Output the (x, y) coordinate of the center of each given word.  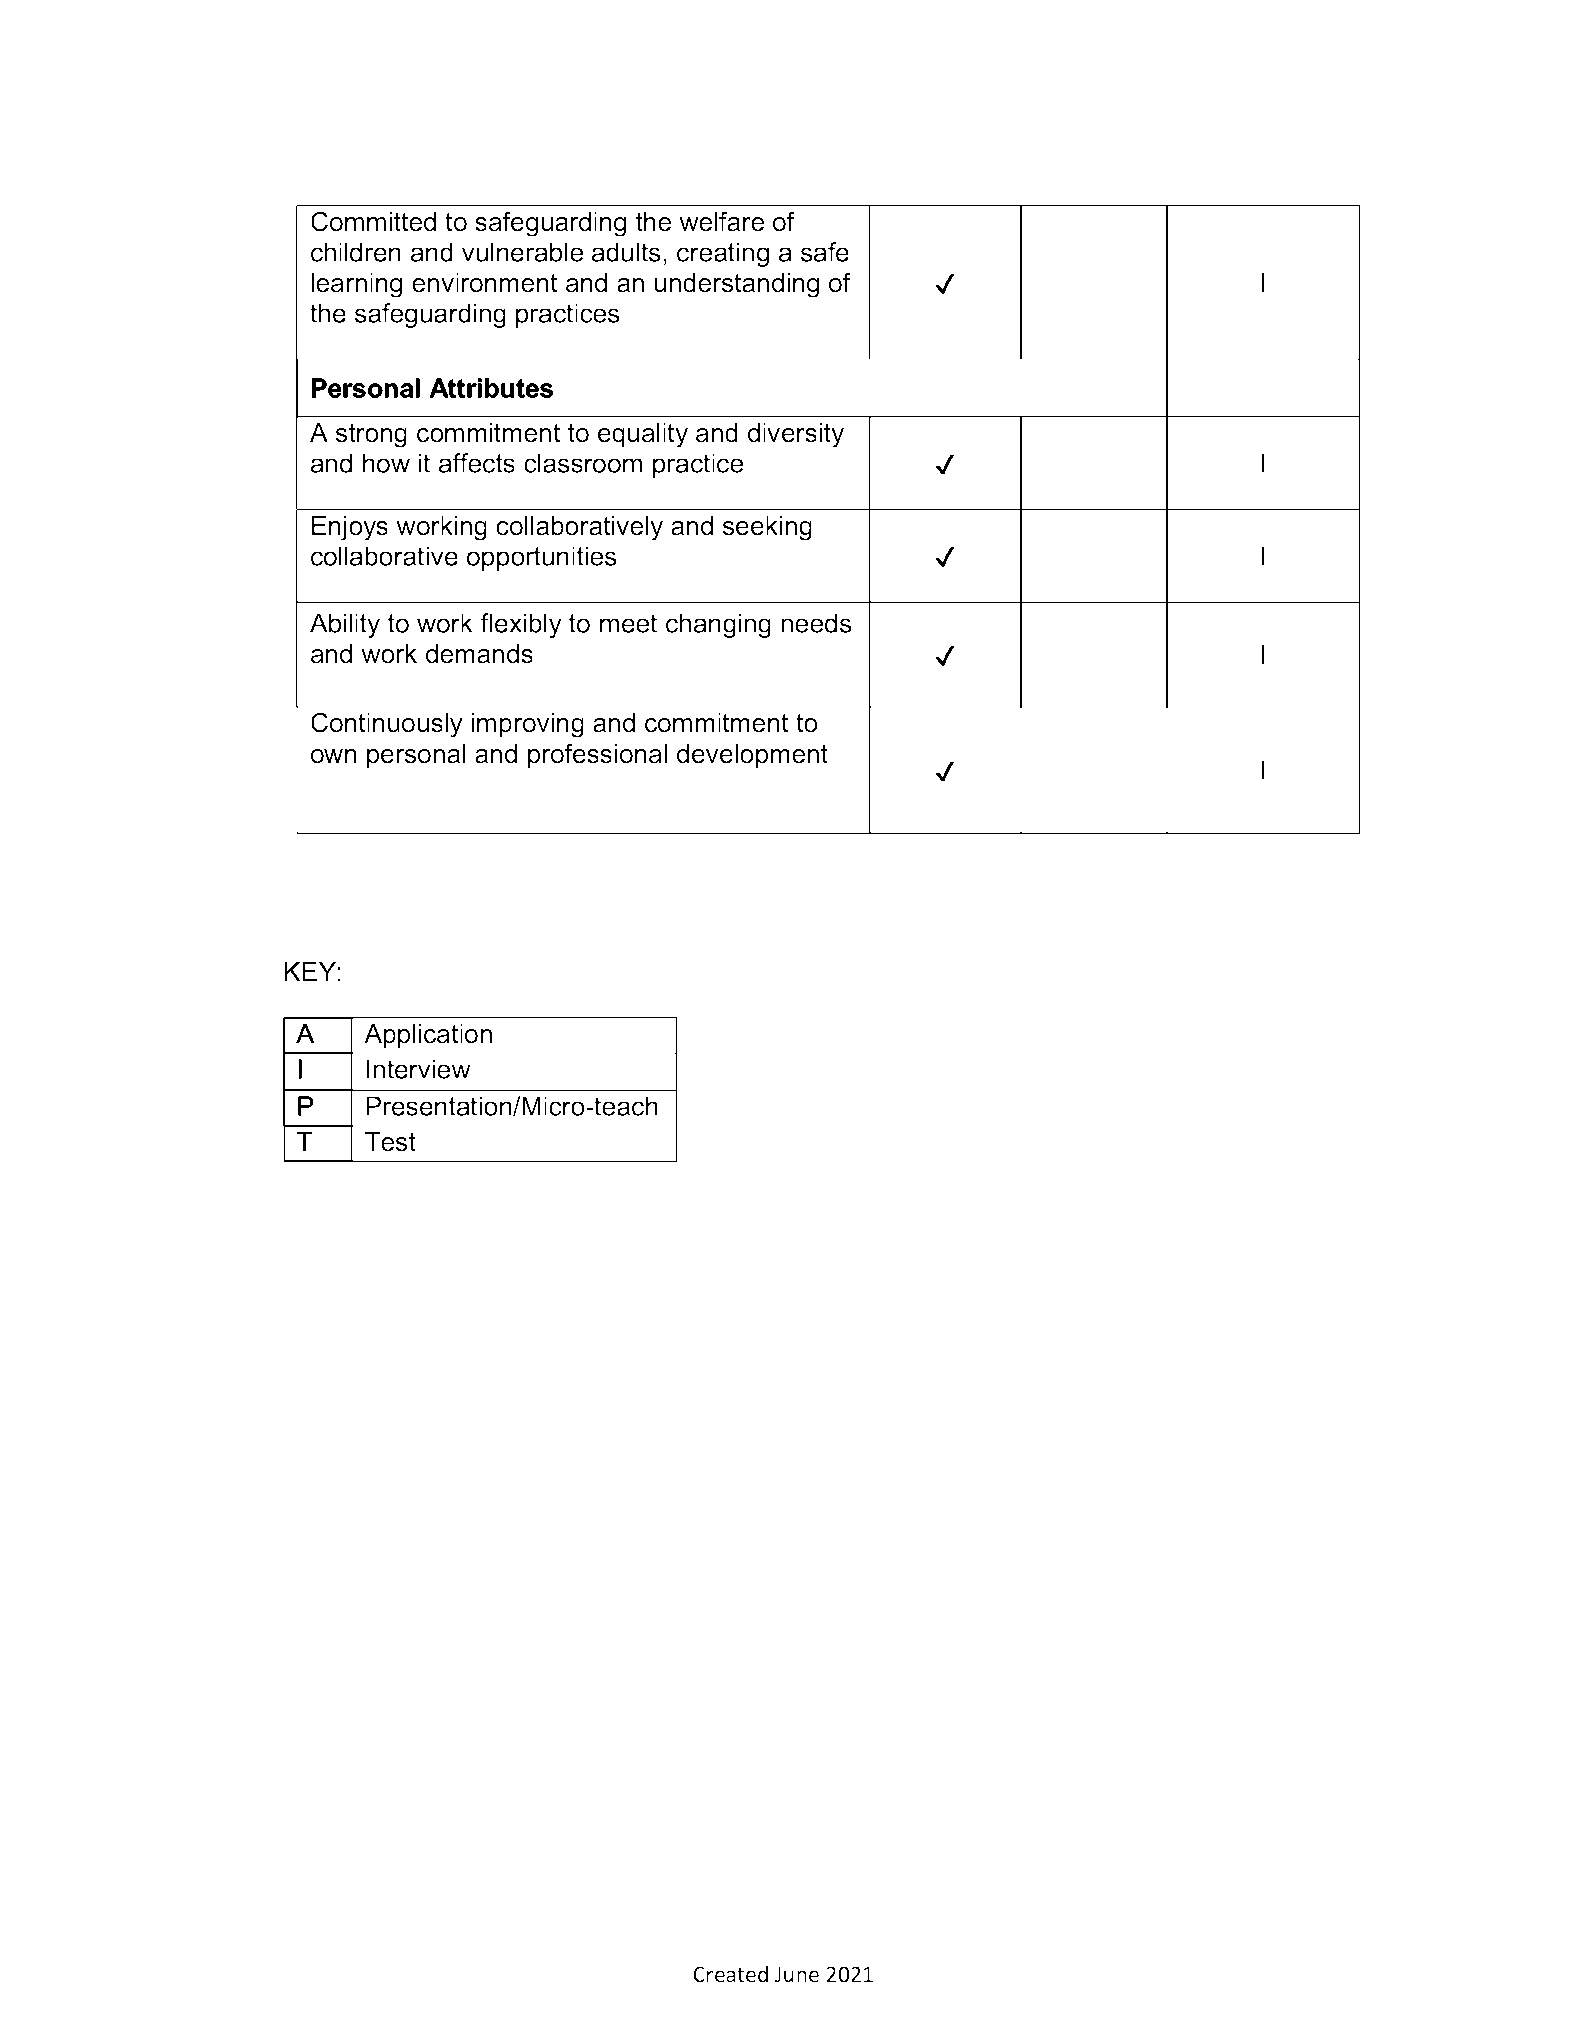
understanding (736, 285)
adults (626, 252)
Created (730, 1973)
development (752, 756)
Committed (373, 221)
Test (390, 1142)
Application (428, 1036)
